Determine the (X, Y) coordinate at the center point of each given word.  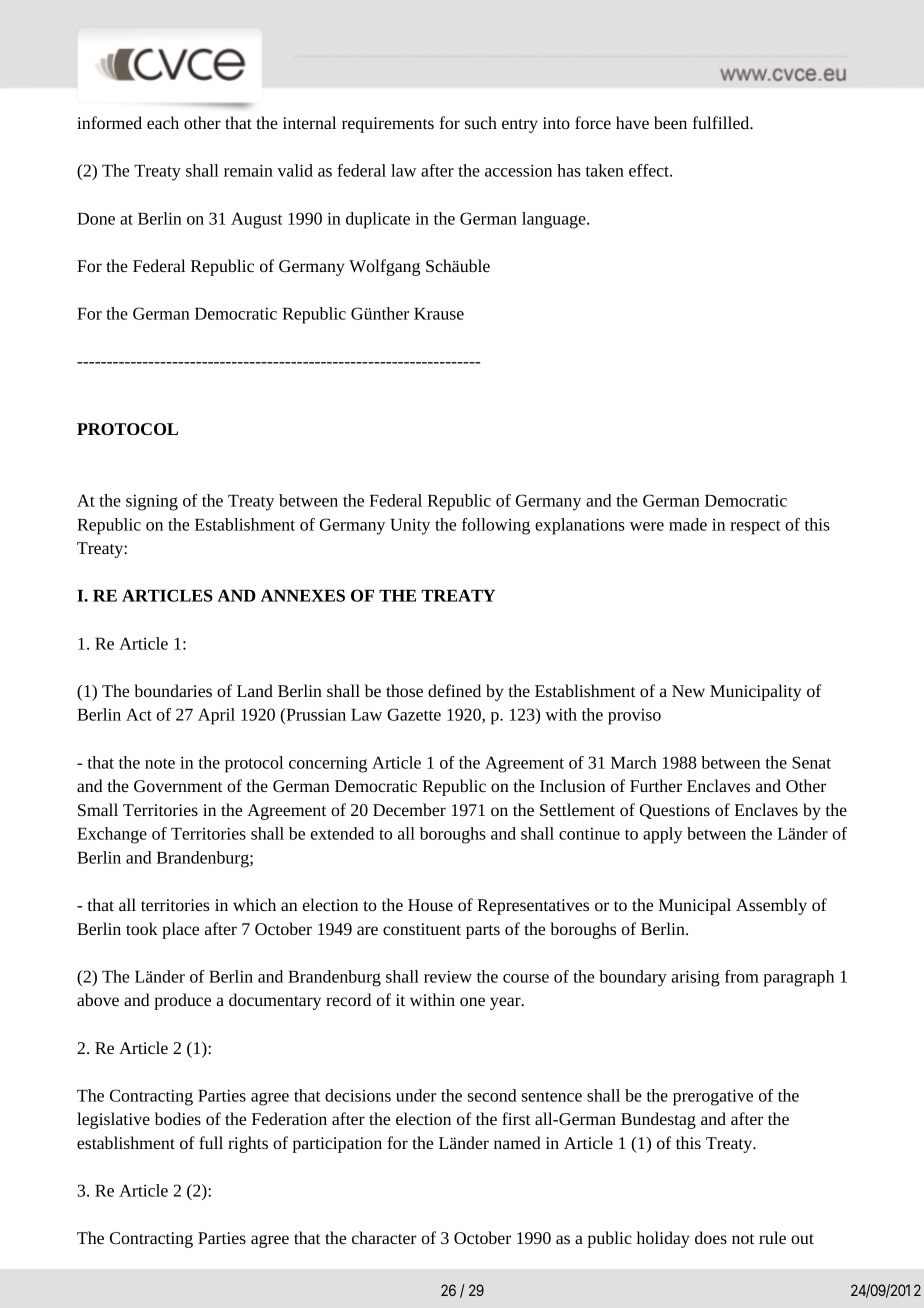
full (211, 1142)
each (163, 122)
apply (663, 835)
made (688, 524)
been (670, 122)
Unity (410, 527)
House (430, 905)
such (481, 122)
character (384, 1237)
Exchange (112, 835)
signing (152, 502)
